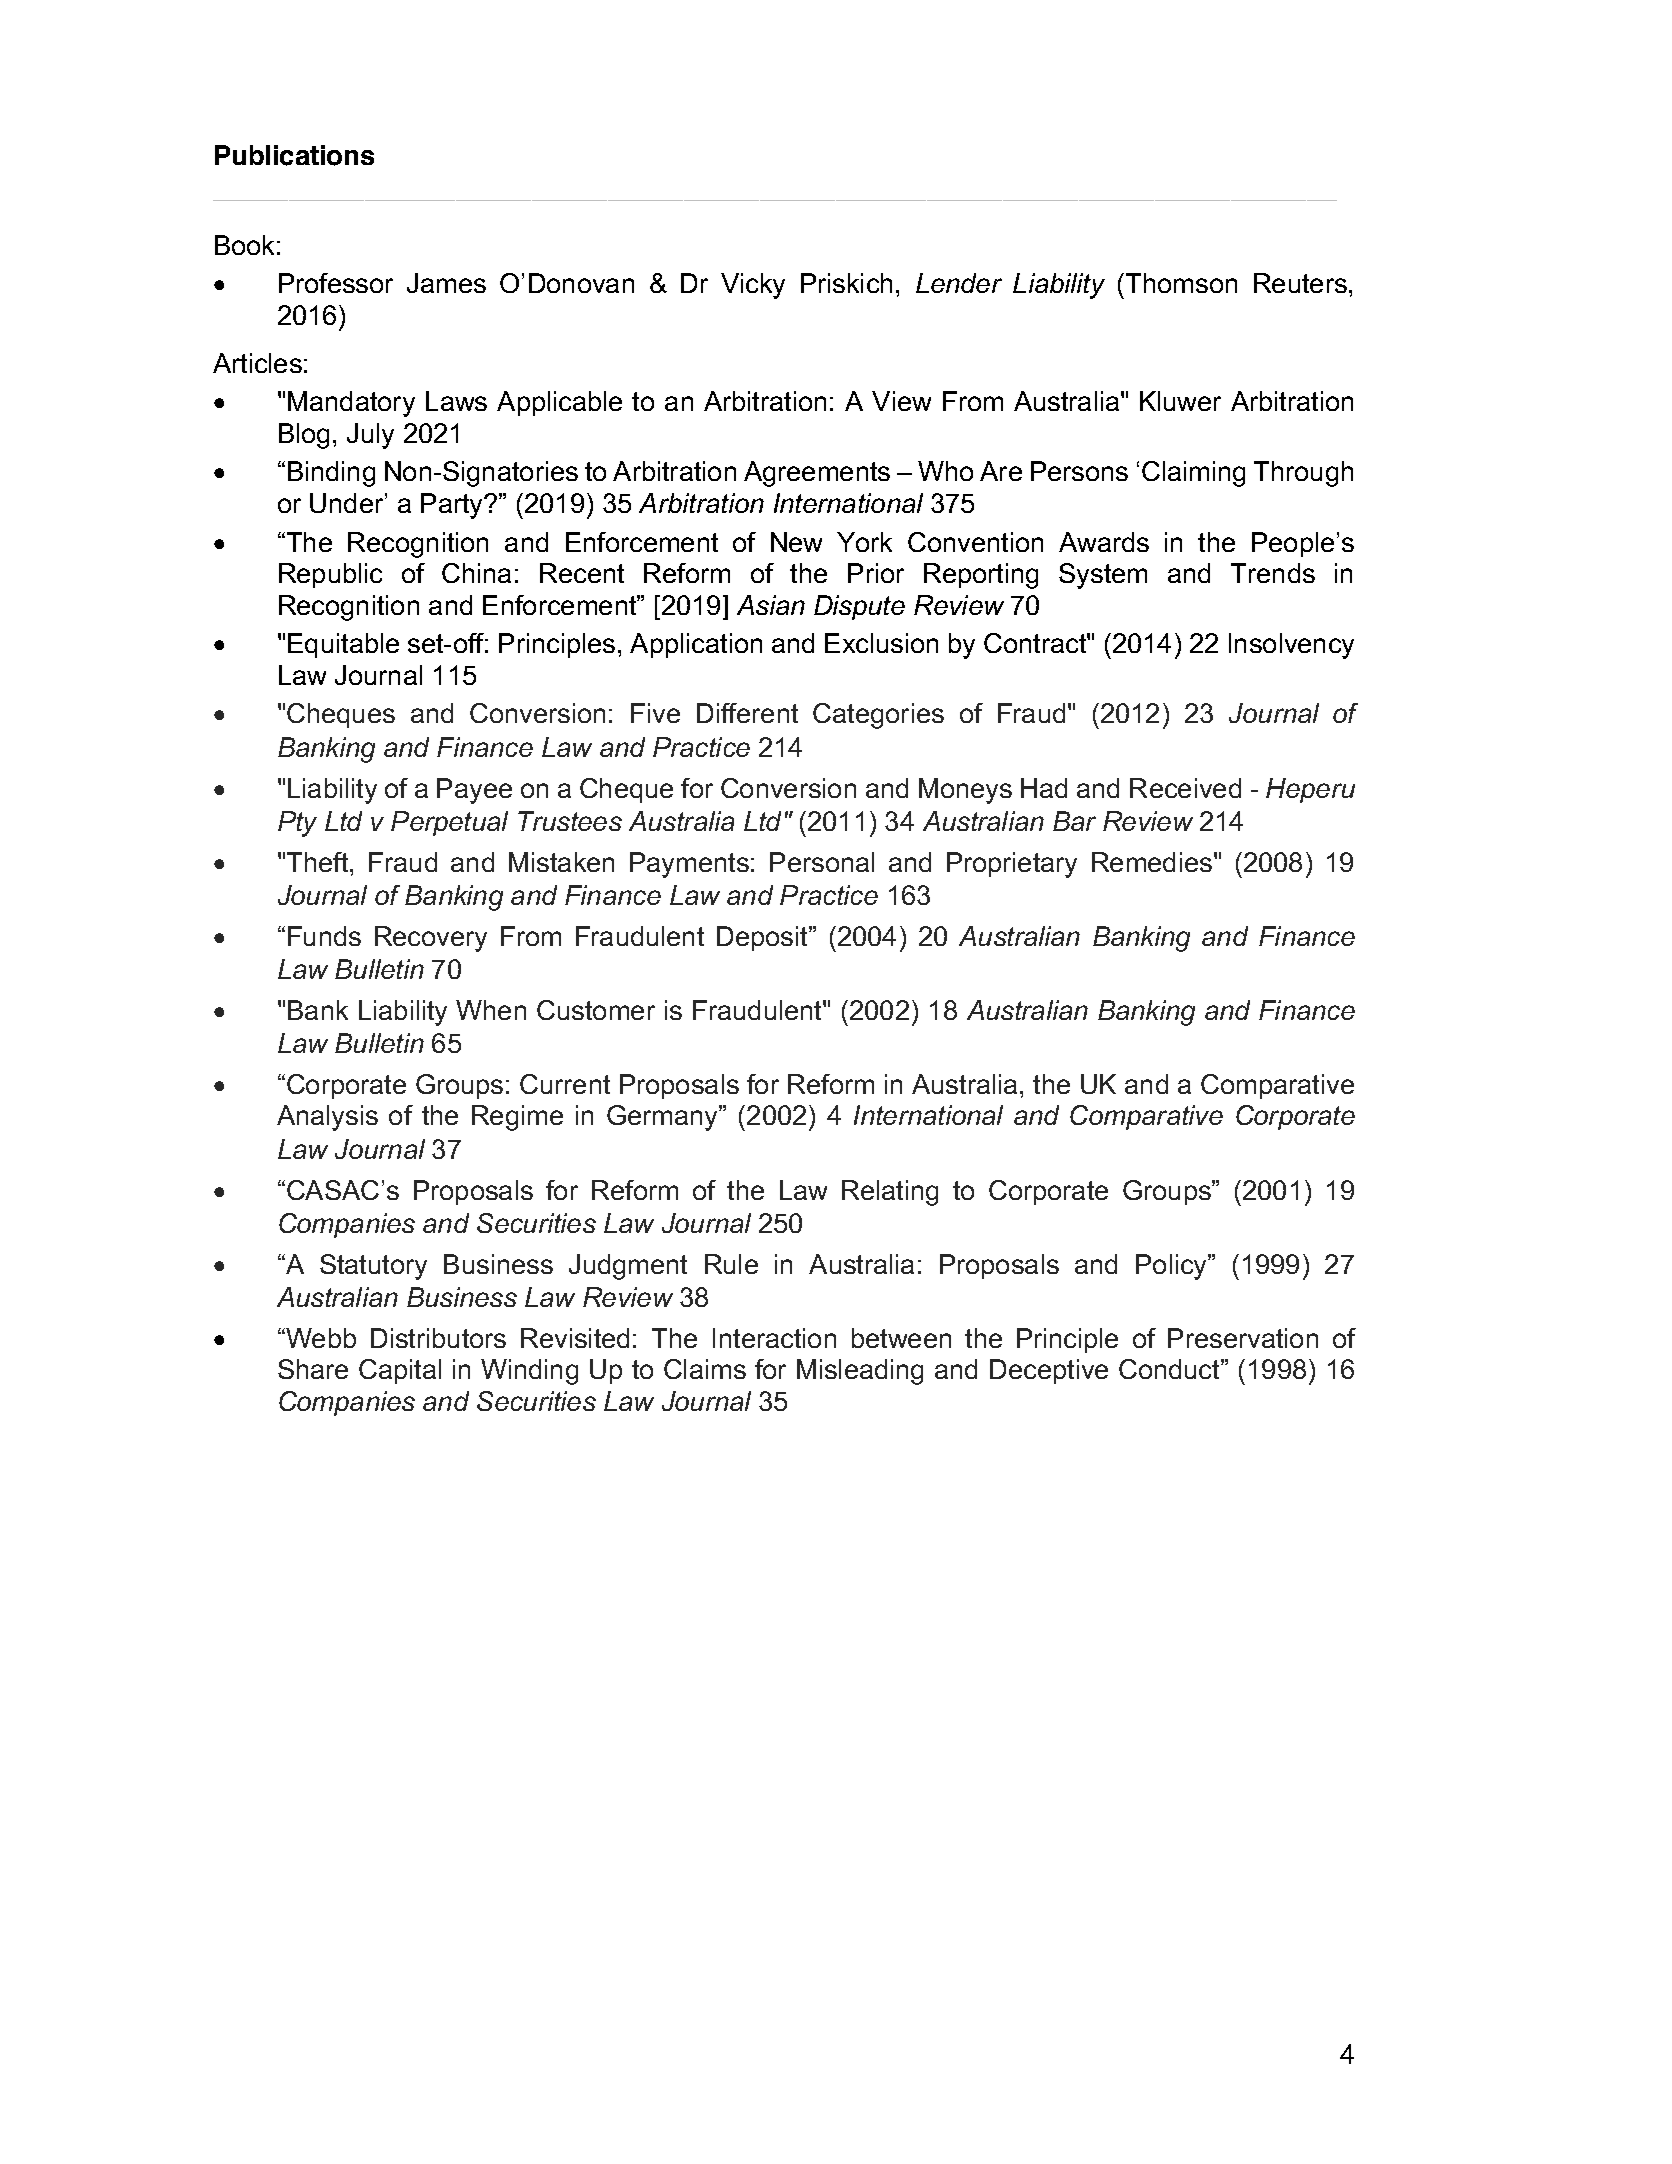  I want to click on Personal, so click(822, 862).
